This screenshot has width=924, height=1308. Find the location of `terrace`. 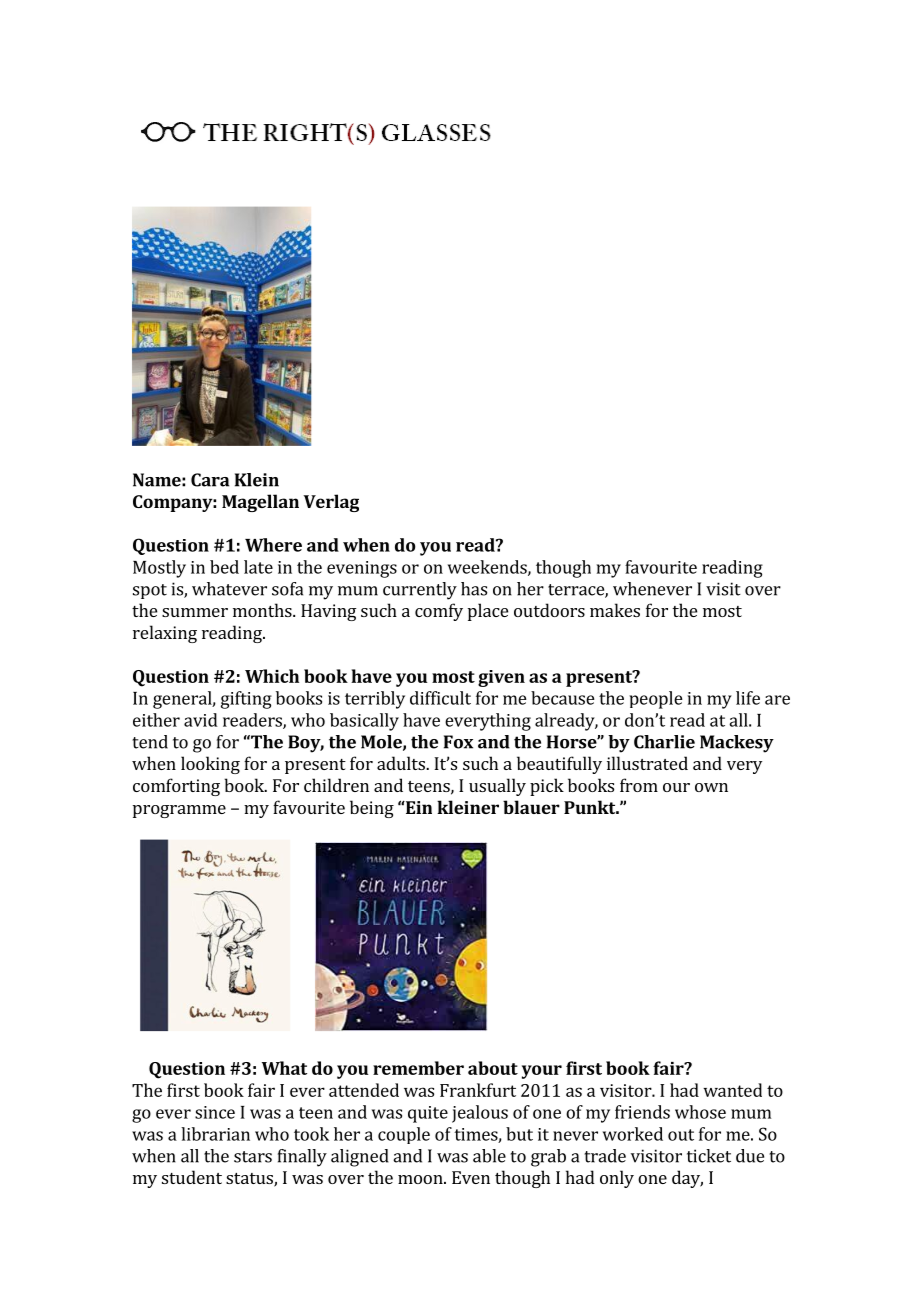

terrace is located at coordinates (577, 591).
